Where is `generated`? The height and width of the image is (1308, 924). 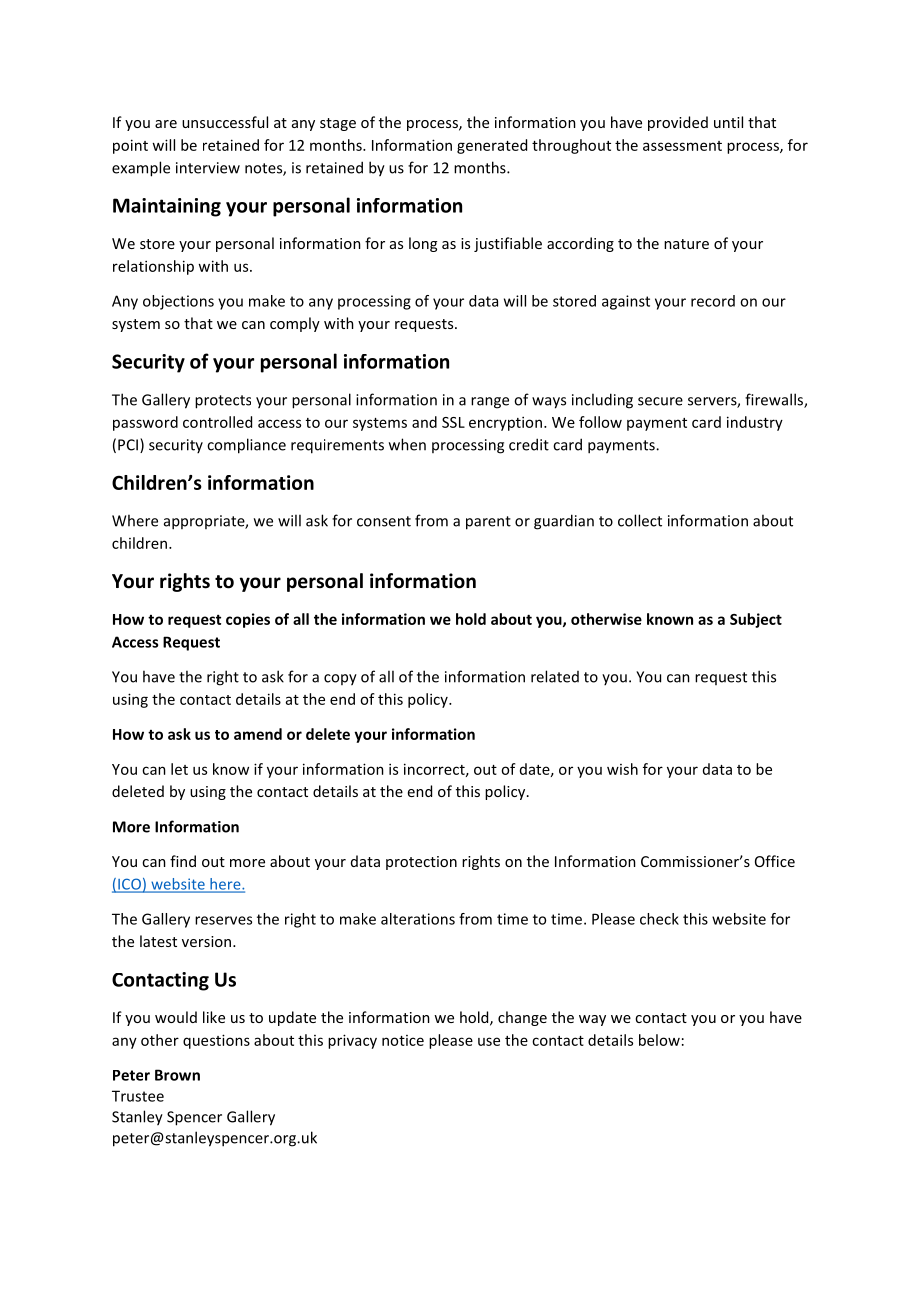 generated is located at coordinates (492, 146).
